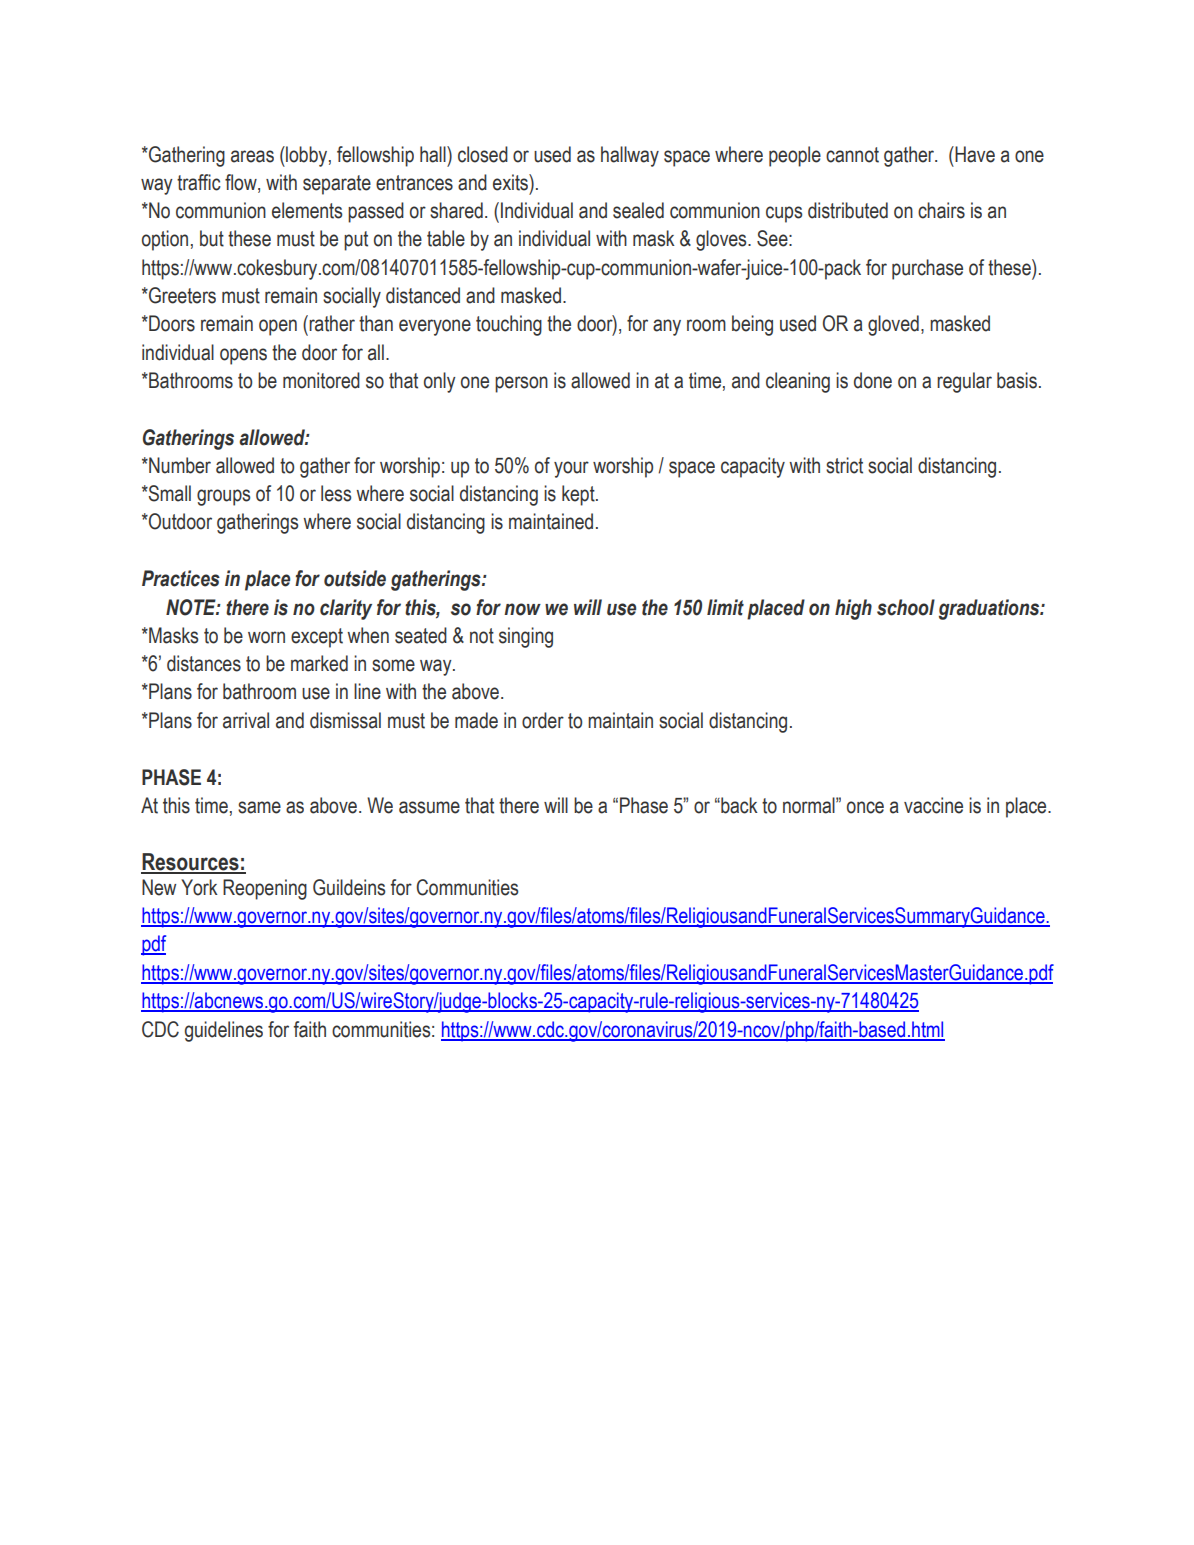  Describe the element at coordinates (974, 154) in the screenshot. I see `Have` at that location.
